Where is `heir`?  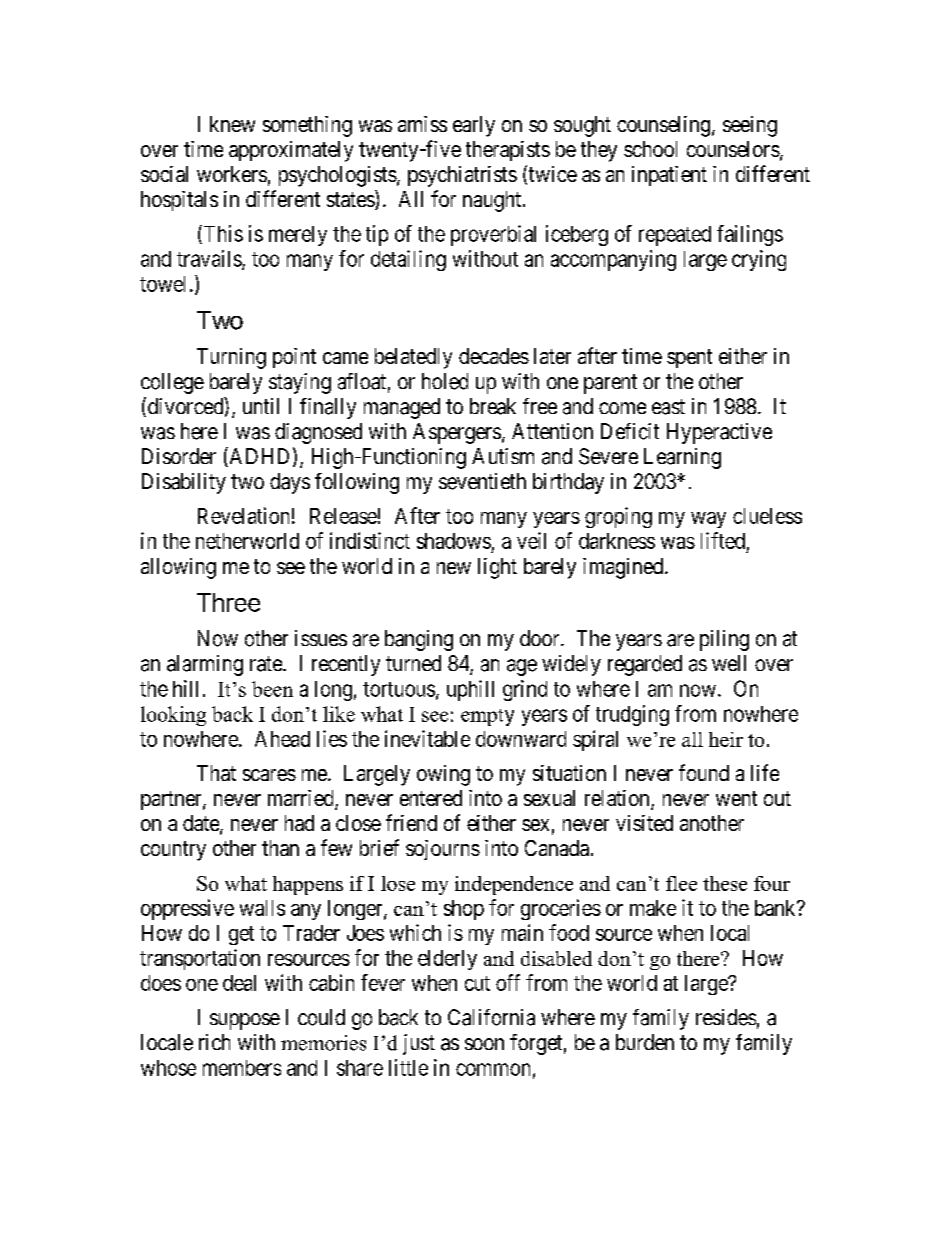
heir is located at coordinates (726, 739).
